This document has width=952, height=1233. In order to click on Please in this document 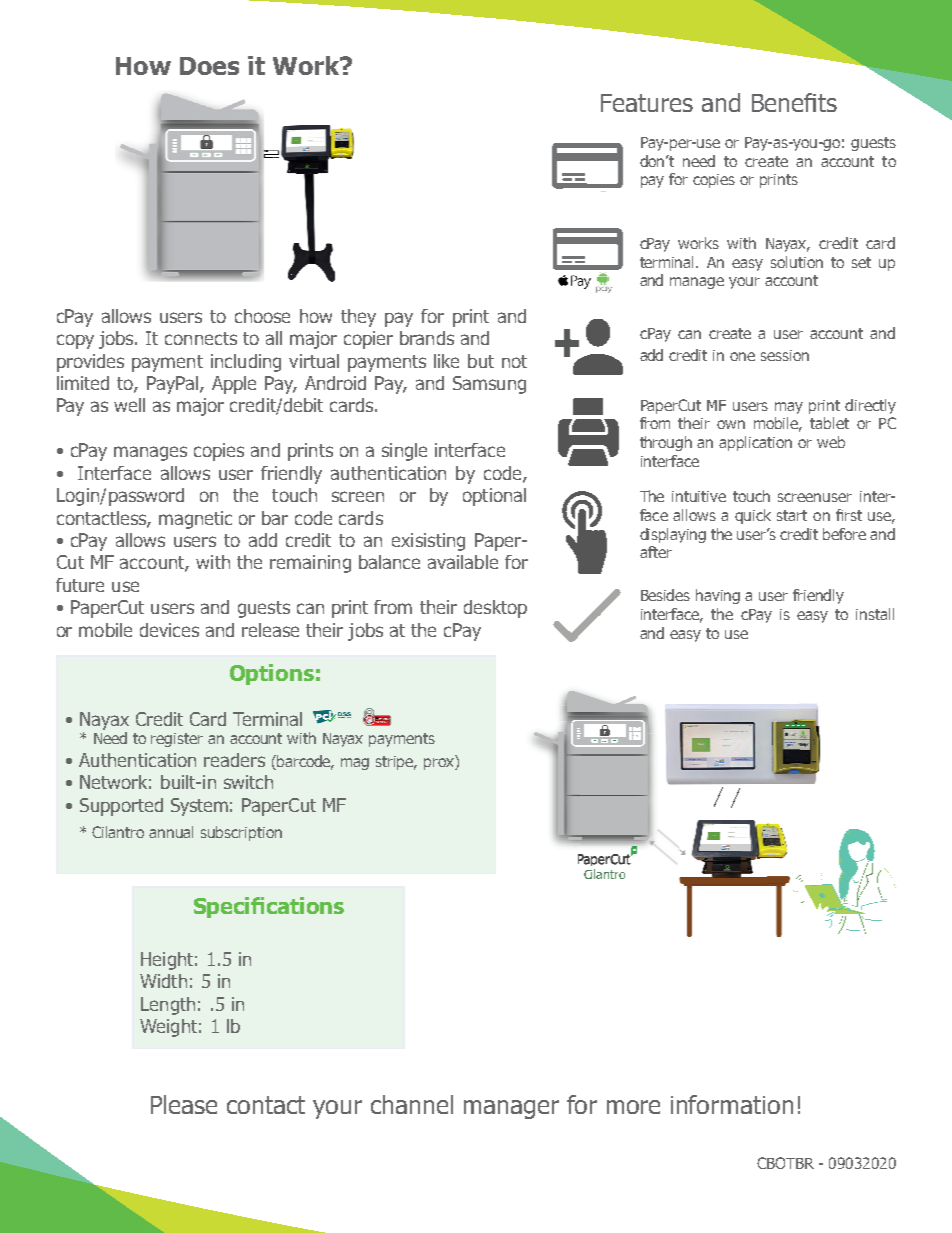, I will do `click(184, 1104)`.
